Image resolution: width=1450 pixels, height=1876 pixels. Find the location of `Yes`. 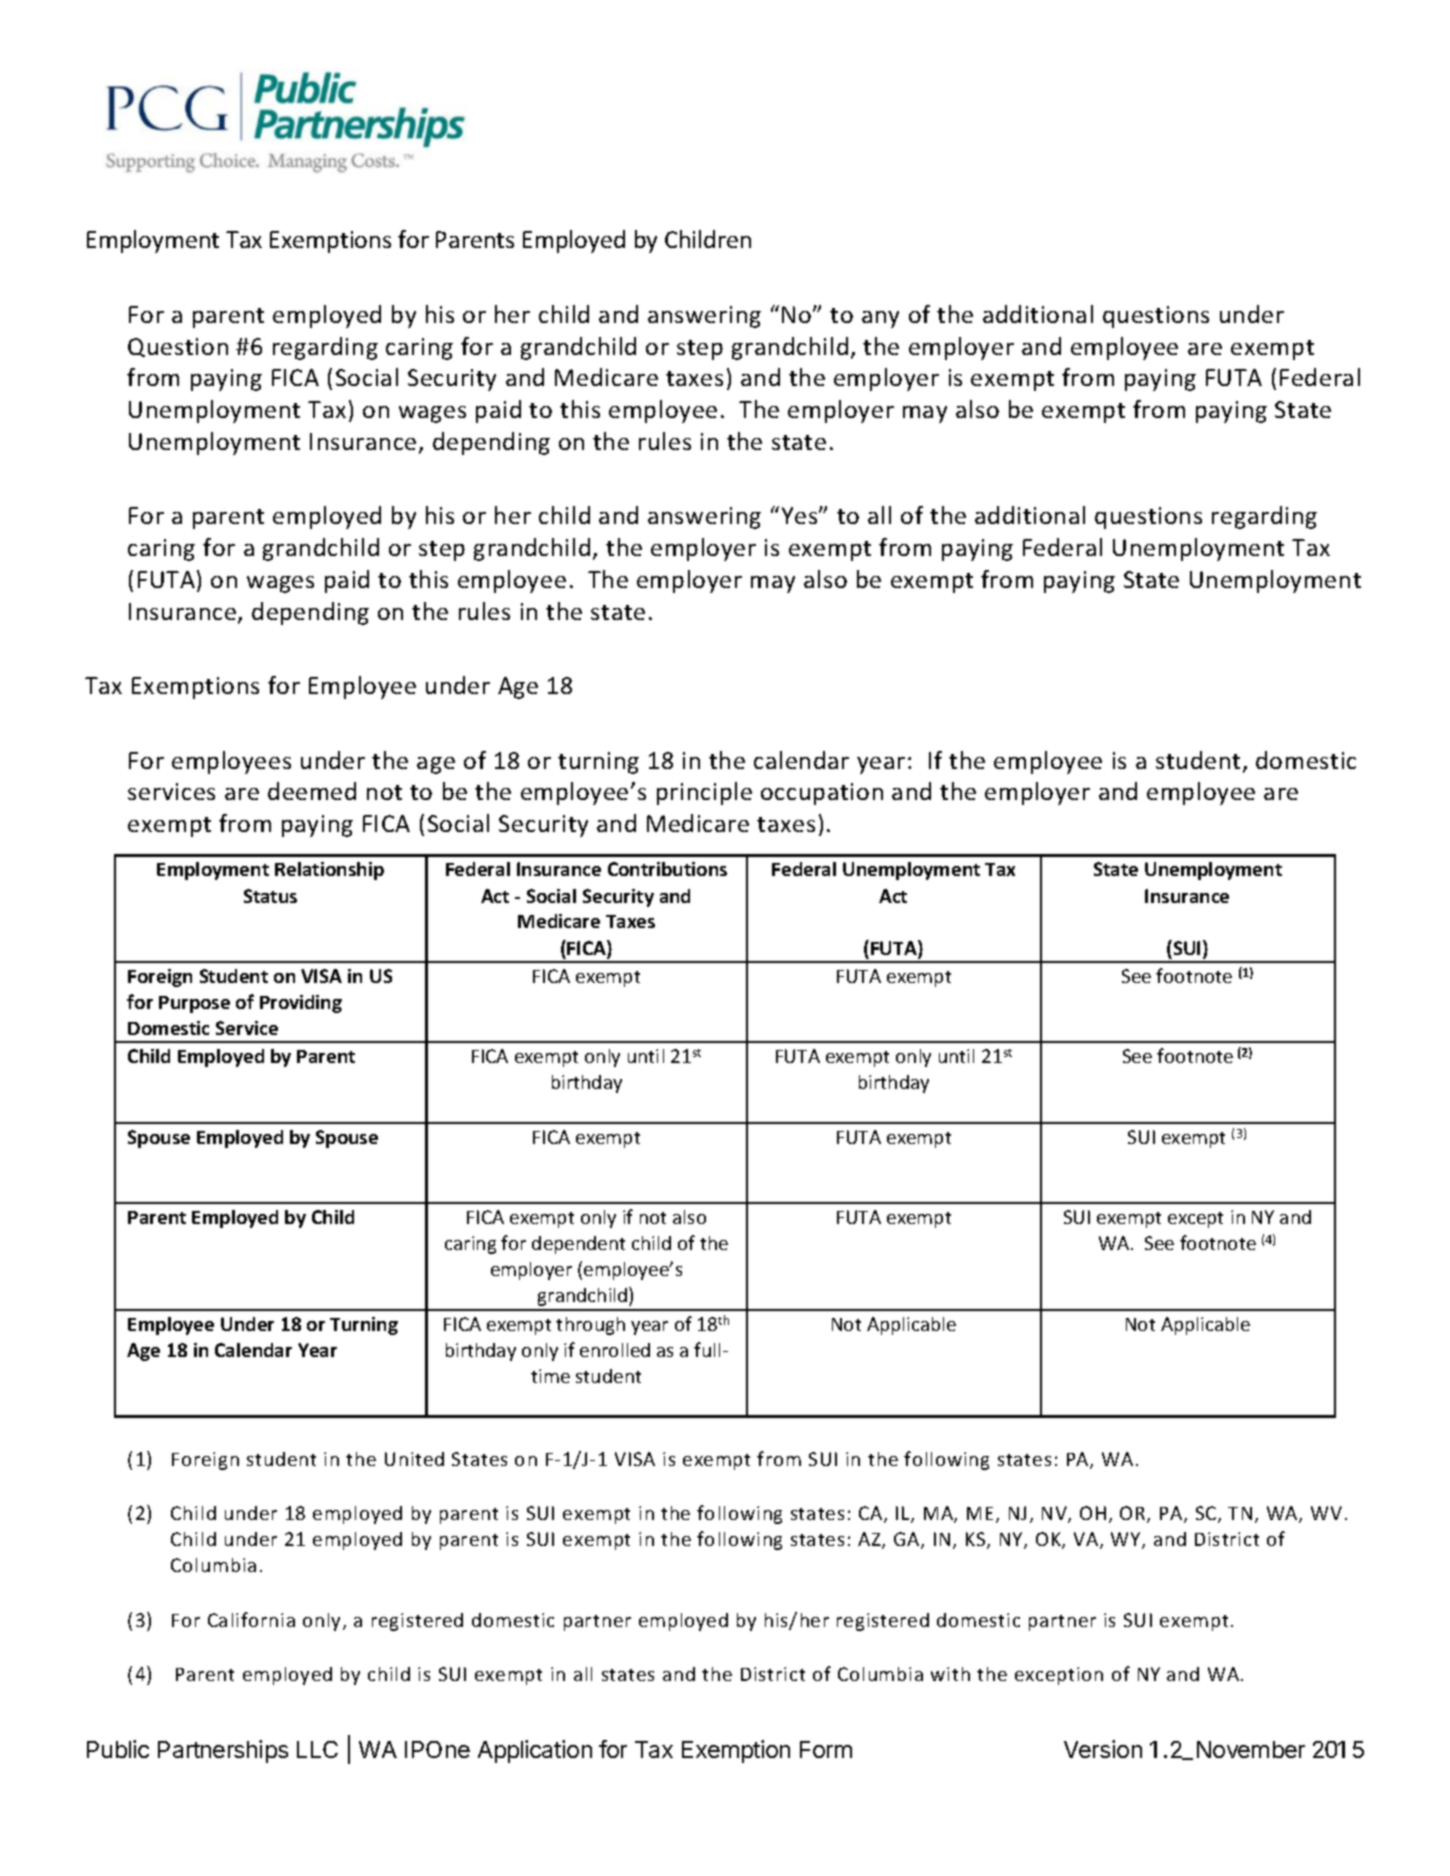

Yes is located at coordinates (801, 515).
